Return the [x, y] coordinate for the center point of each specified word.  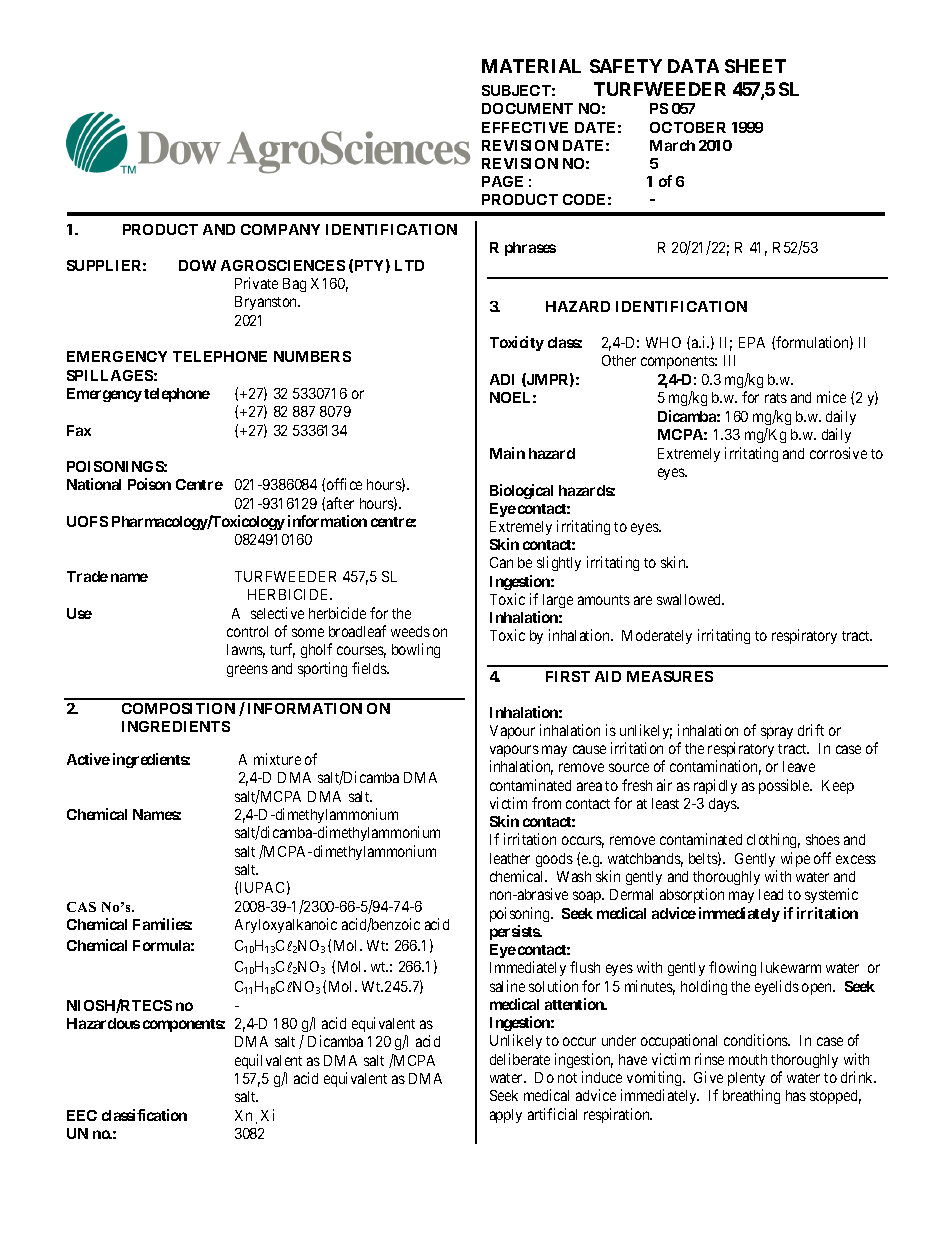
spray [777, 733]
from [546, 803]
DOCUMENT [527, 108]
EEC [82, 1115]
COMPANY [280, 229]
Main [507, 453]
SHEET [755, 66]
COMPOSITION [178, 708]
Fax [79, 430]
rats [776, 398]
